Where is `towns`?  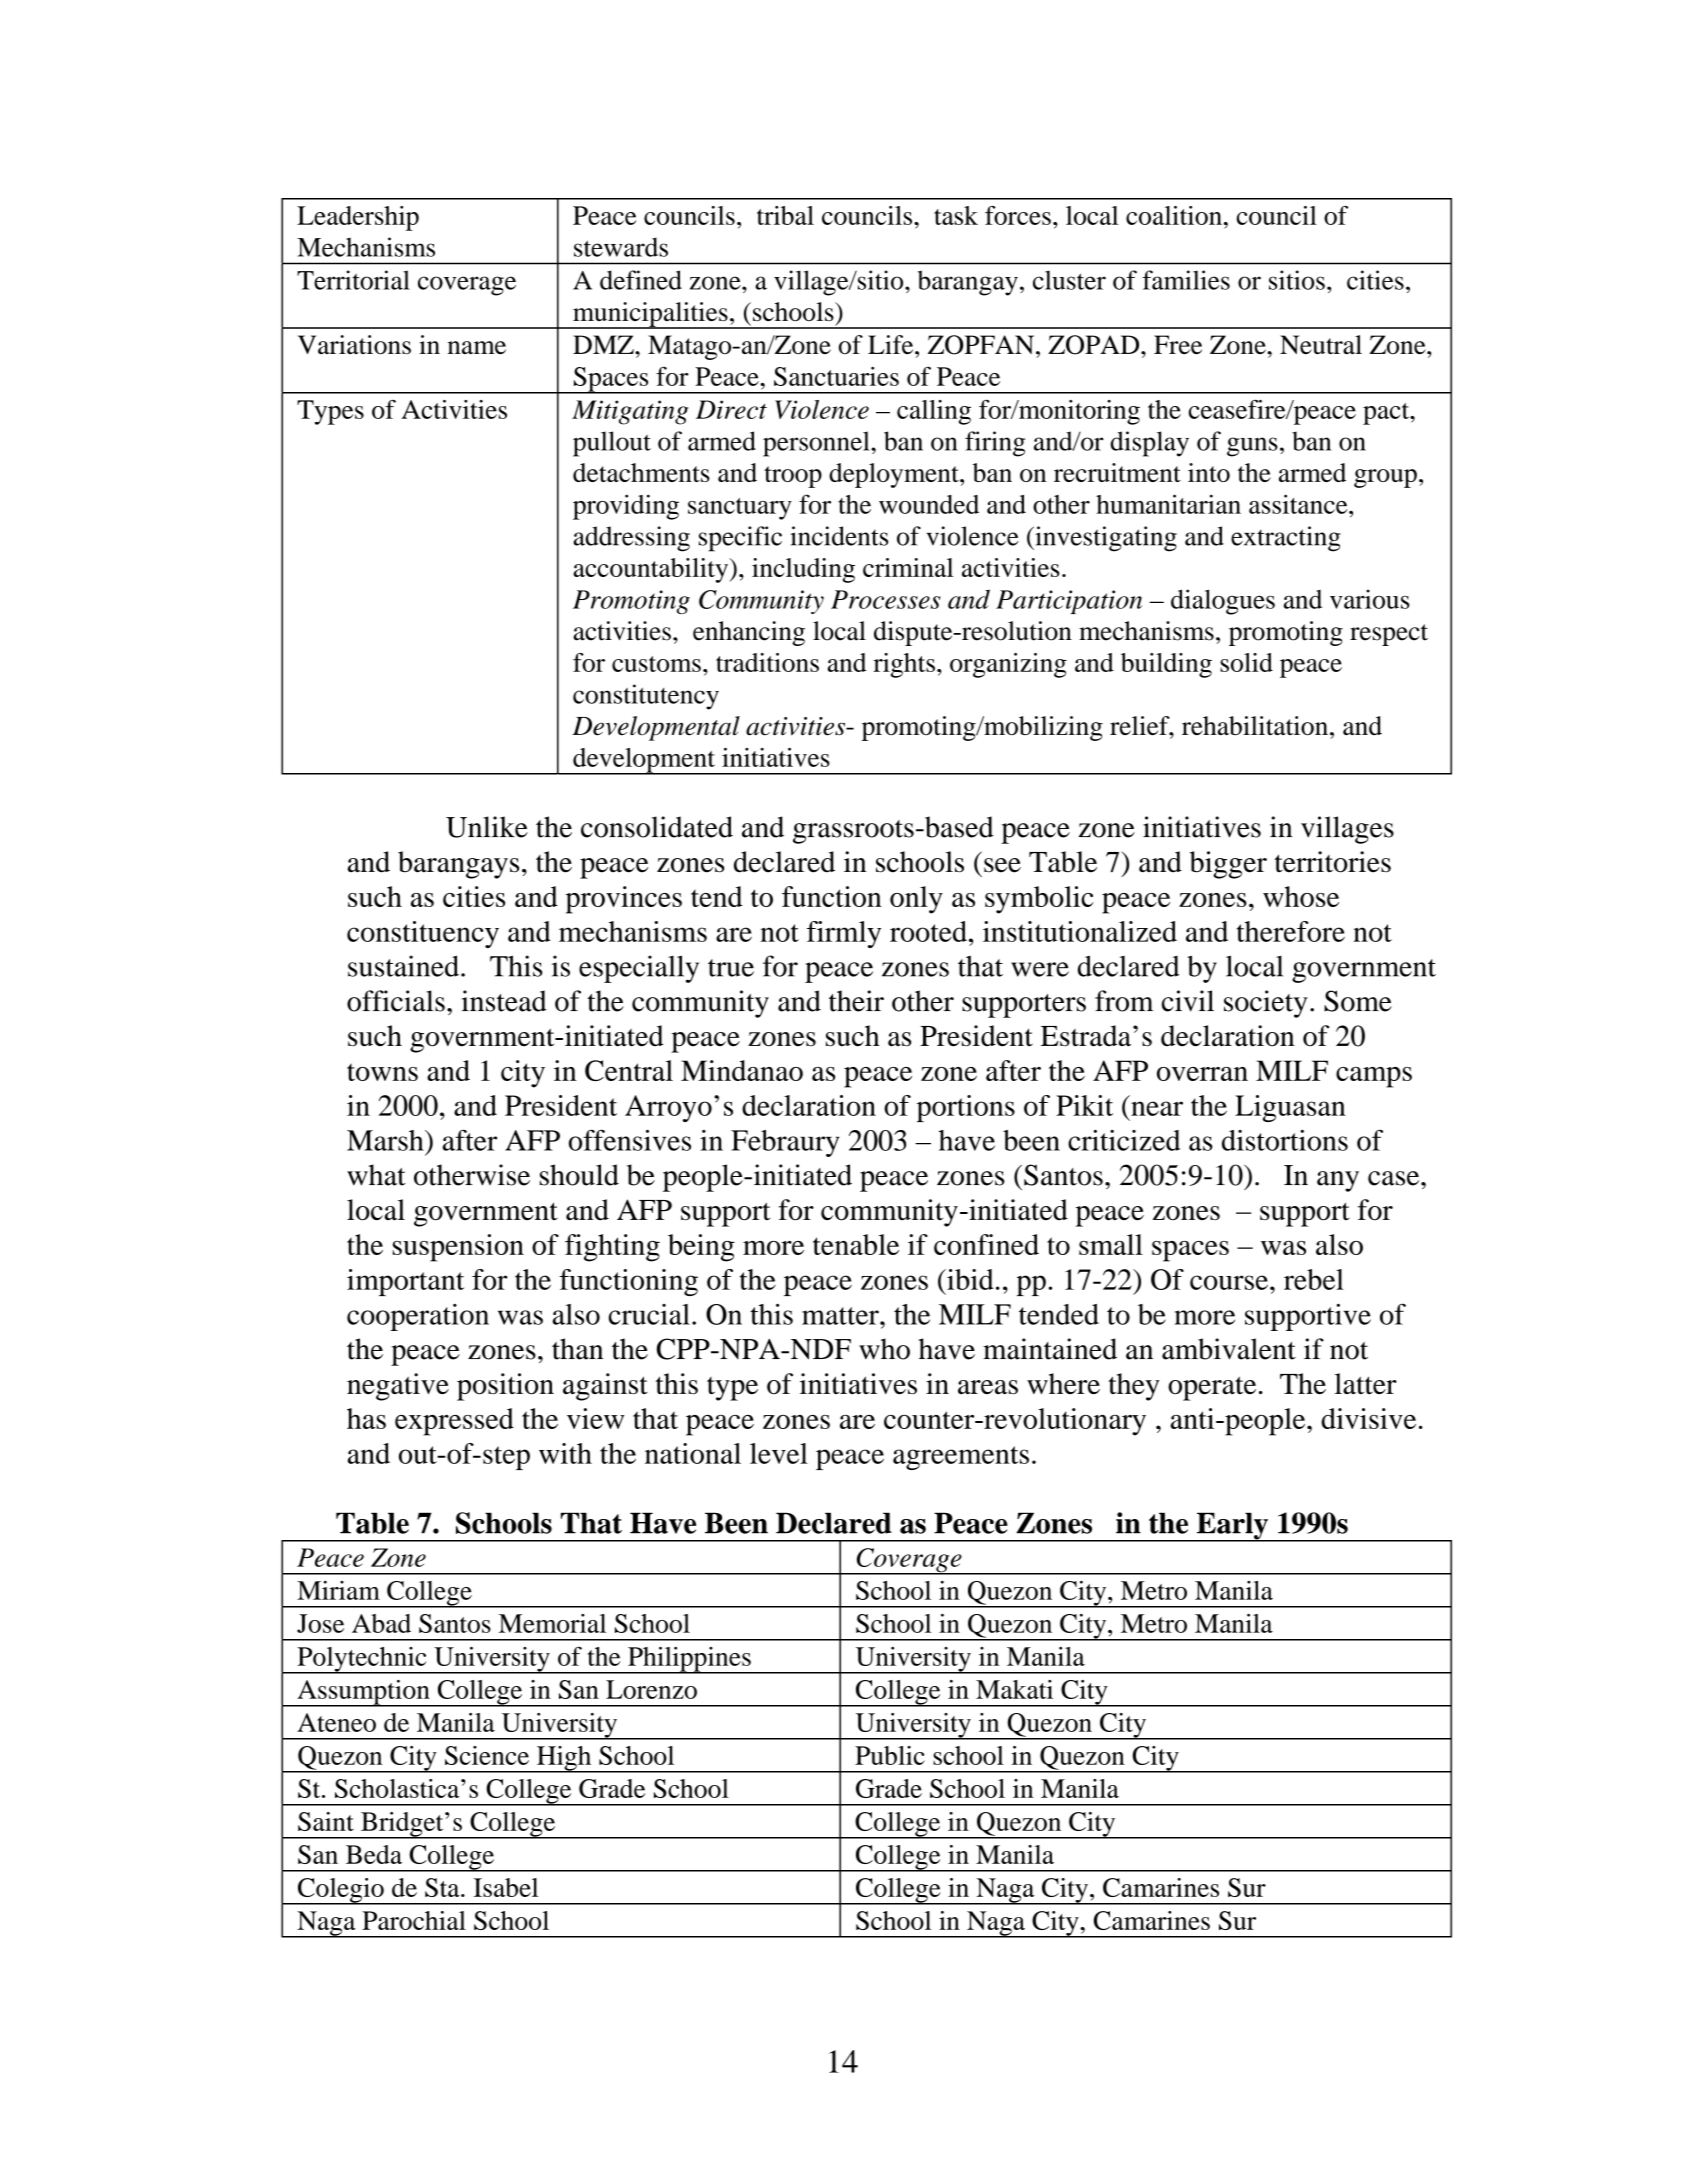 towns is located at coordinates (382, 1072).
